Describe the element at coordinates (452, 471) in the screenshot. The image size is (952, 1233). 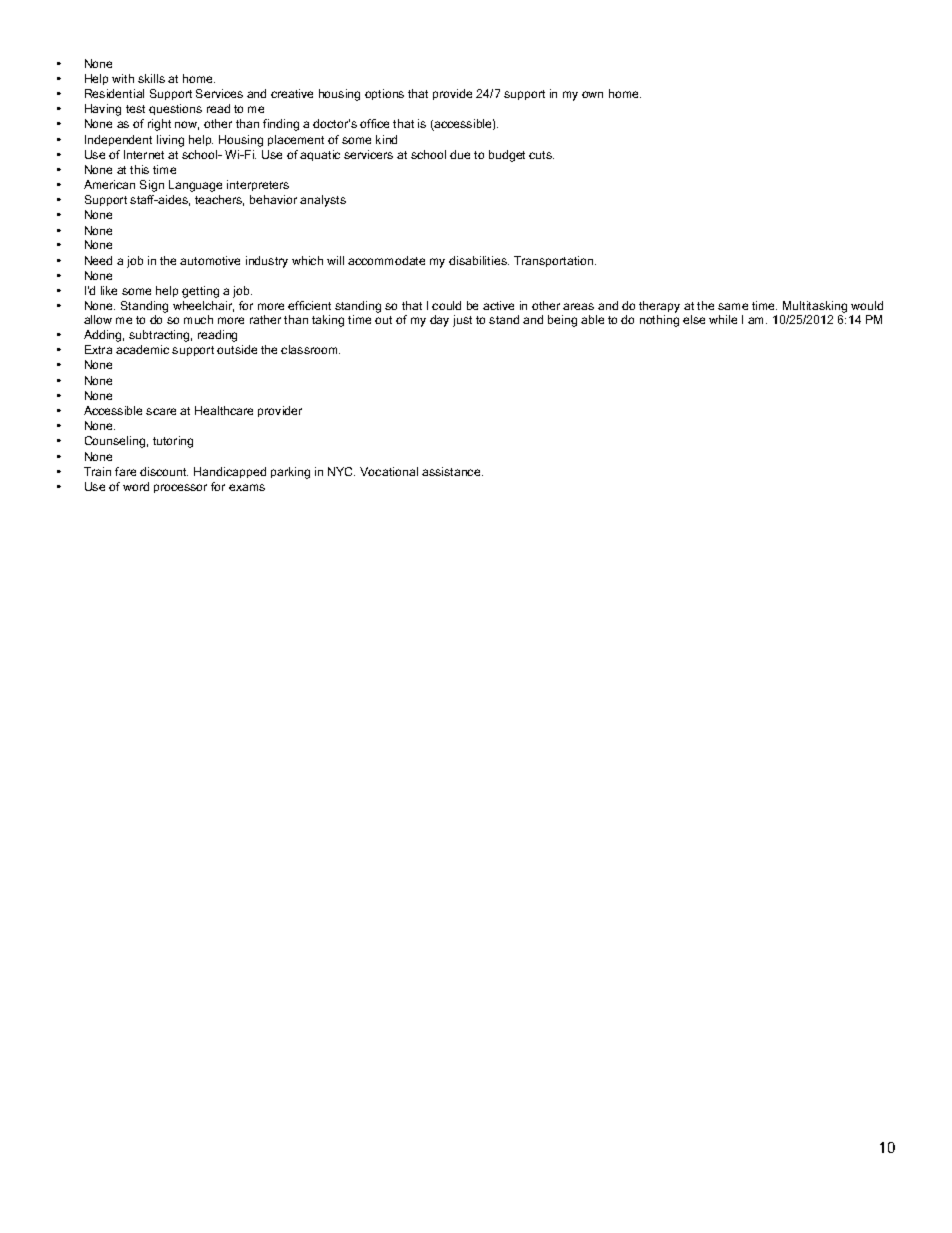
I see `assistance` at that location.
